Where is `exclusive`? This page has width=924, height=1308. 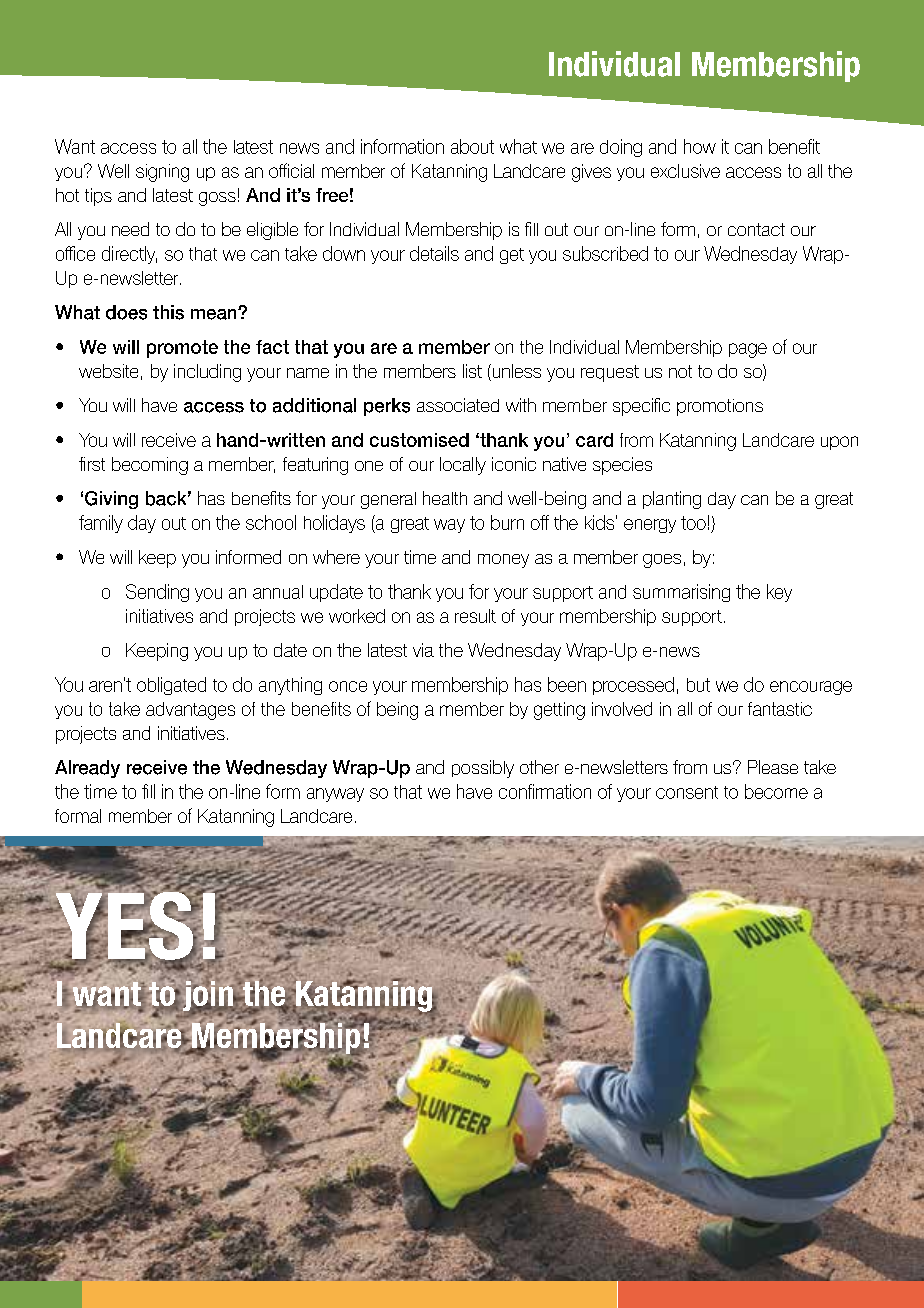 exclusive is located at coordinates (685, 171).
